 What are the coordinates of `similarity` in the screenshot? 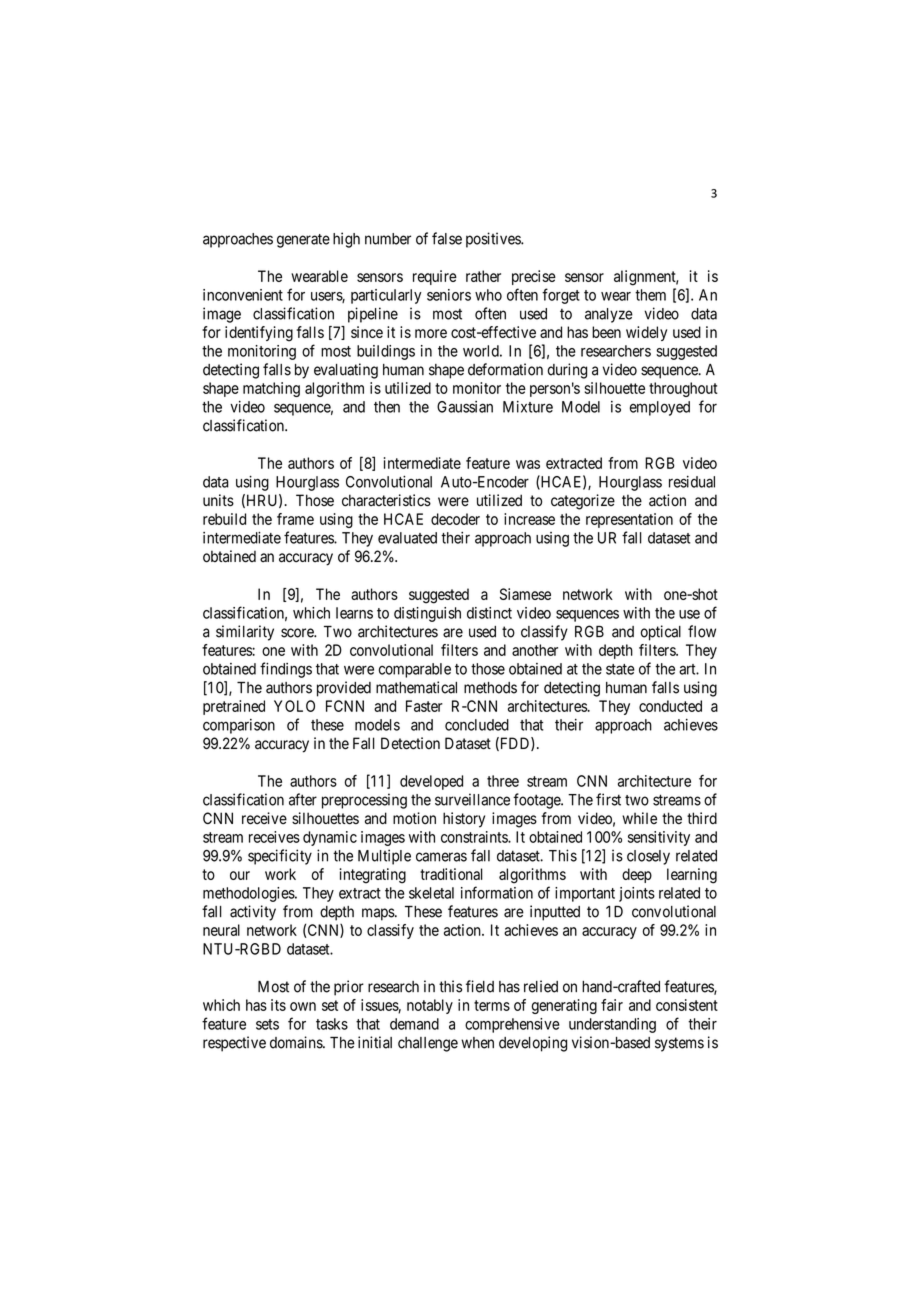 It's located at (245, 633).
